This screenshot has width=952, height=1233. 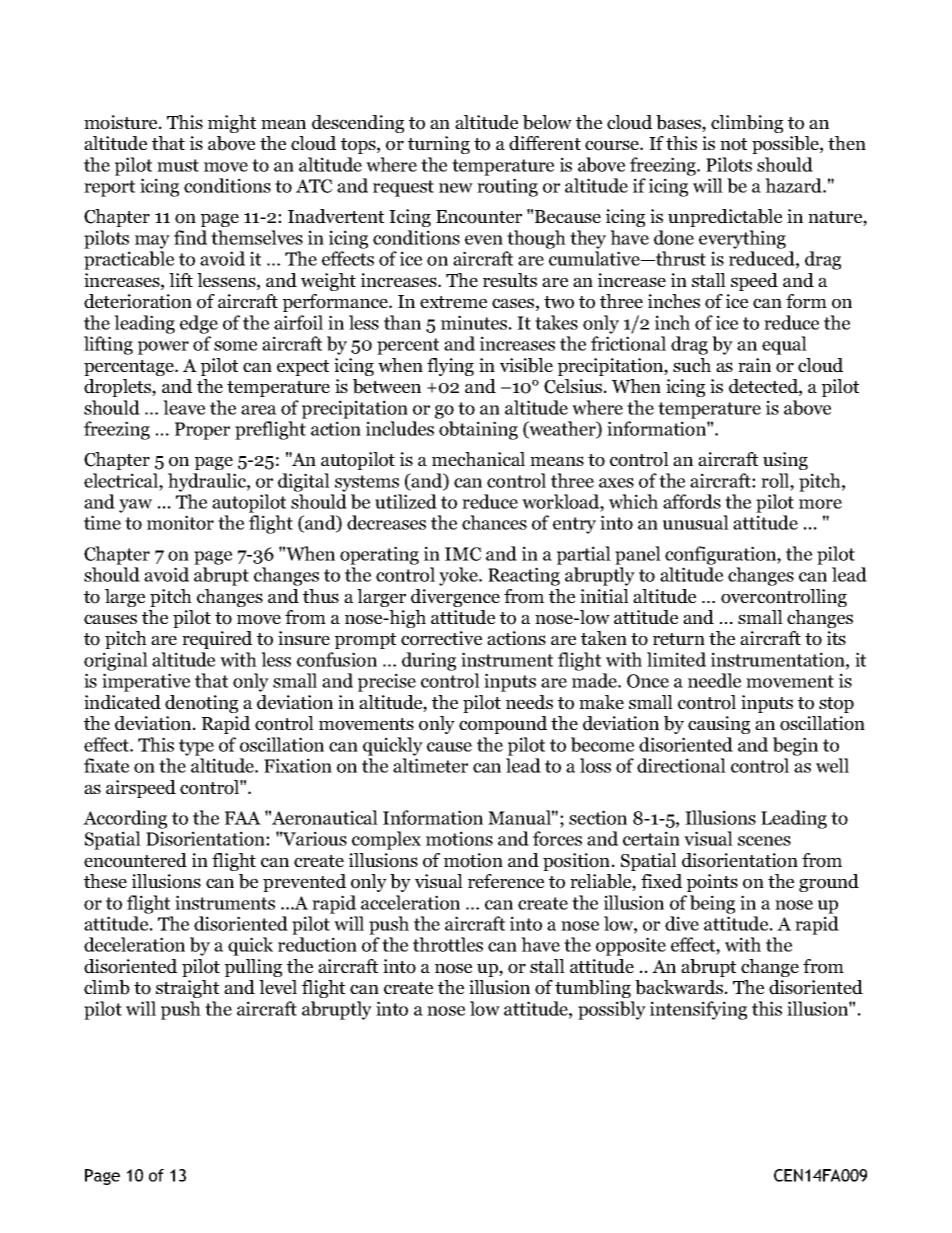 I want to click on hazard, so click(x=794, y=185).
